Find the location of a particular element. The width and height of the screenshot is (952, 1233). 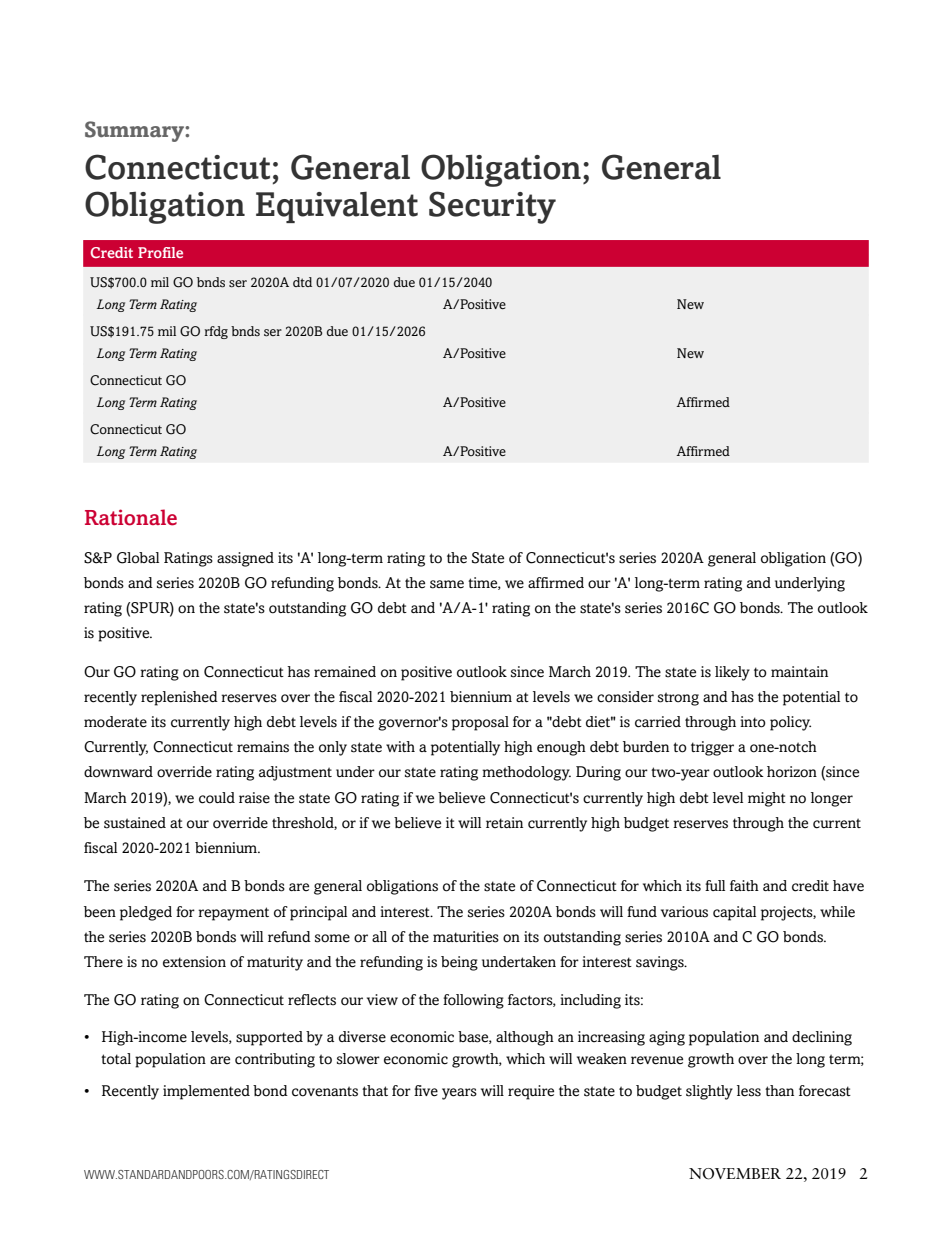

capital is located at coordinates (734, 913).
